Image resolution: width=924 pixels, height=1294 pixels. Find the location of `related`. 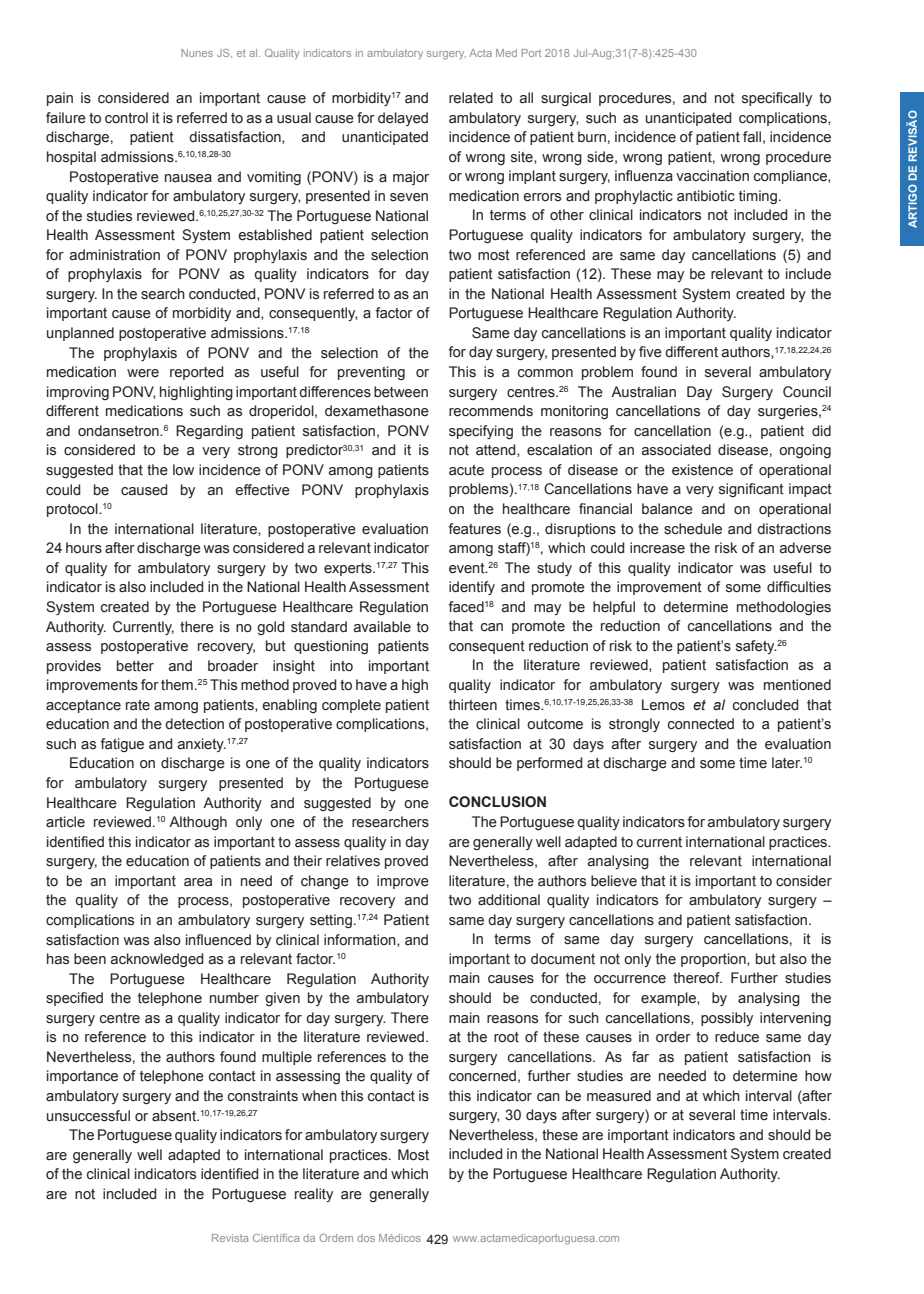

related is located at coordinates (471, 98).
